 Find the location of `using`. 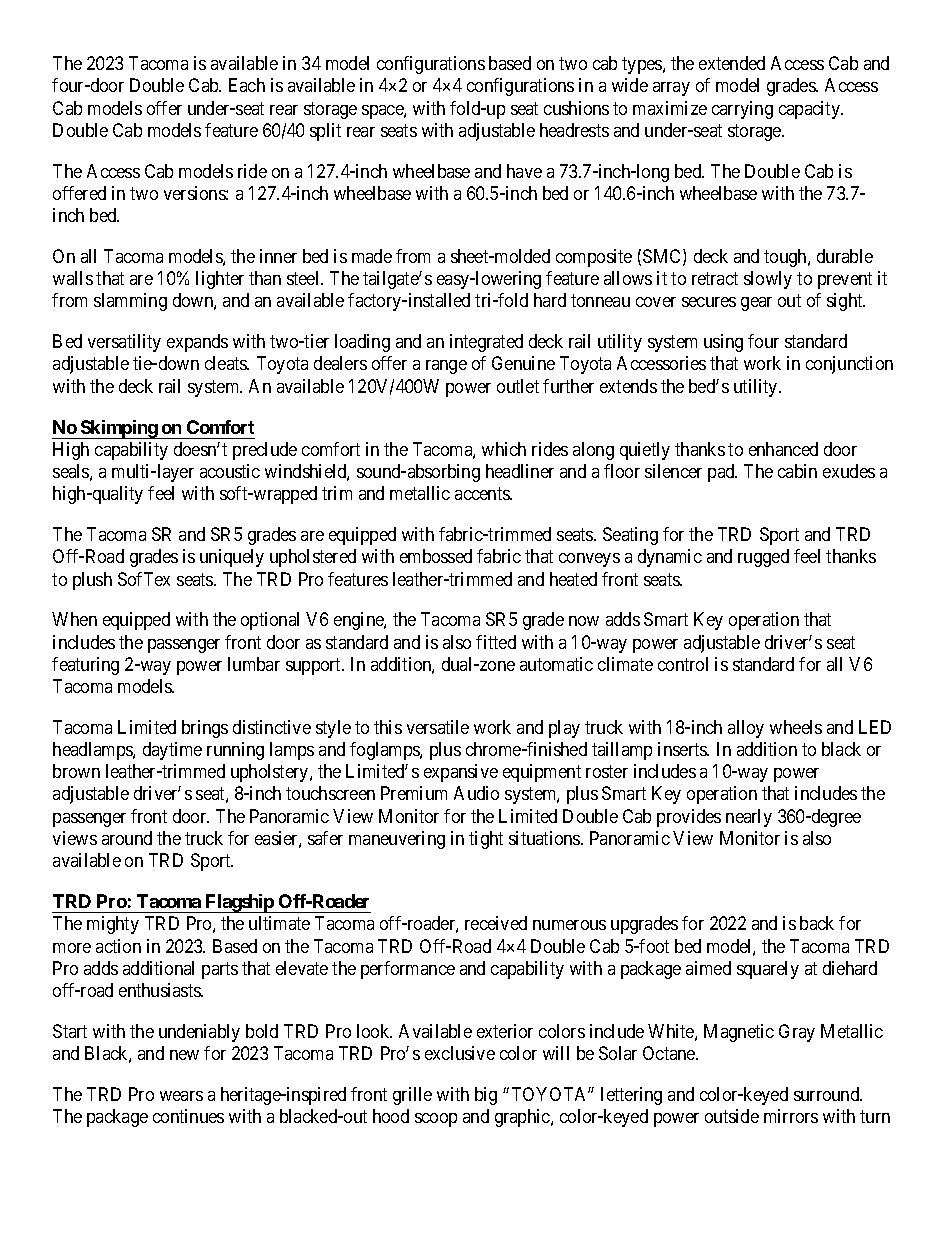

using is located at coordinates (723, 343).
